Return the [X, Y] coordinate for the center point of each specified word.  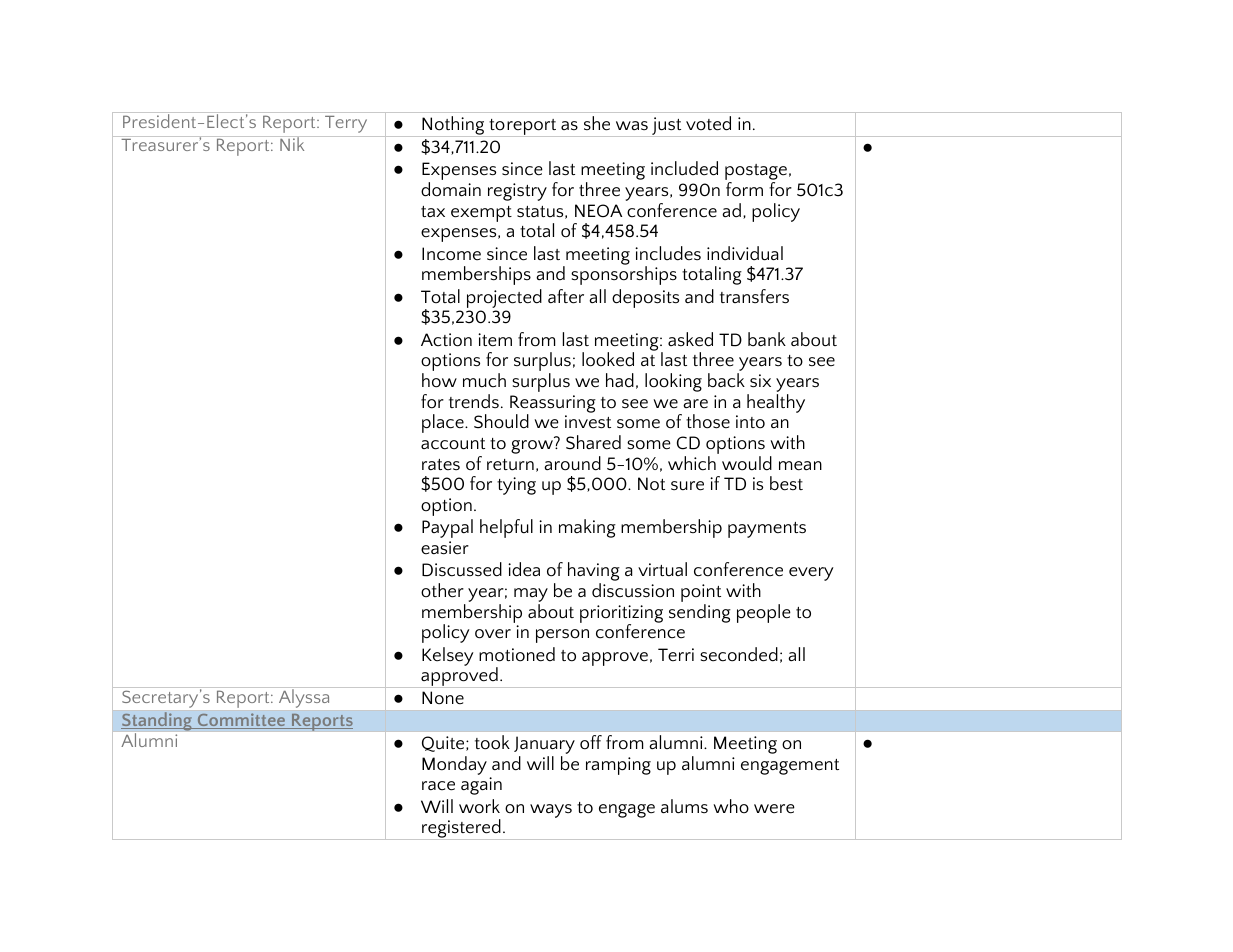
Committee [241, 721]
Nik [292, 143]
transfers [754, 296]
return [510, 465]
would [747, 463]
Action [446, 340]
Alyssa [304, 698]
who [731, 806]
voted [708, 123]
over [493, 634]
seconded [739, 654]
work [479, 806]
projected [504, 298]
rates [441, 465]
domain [451, 189]
